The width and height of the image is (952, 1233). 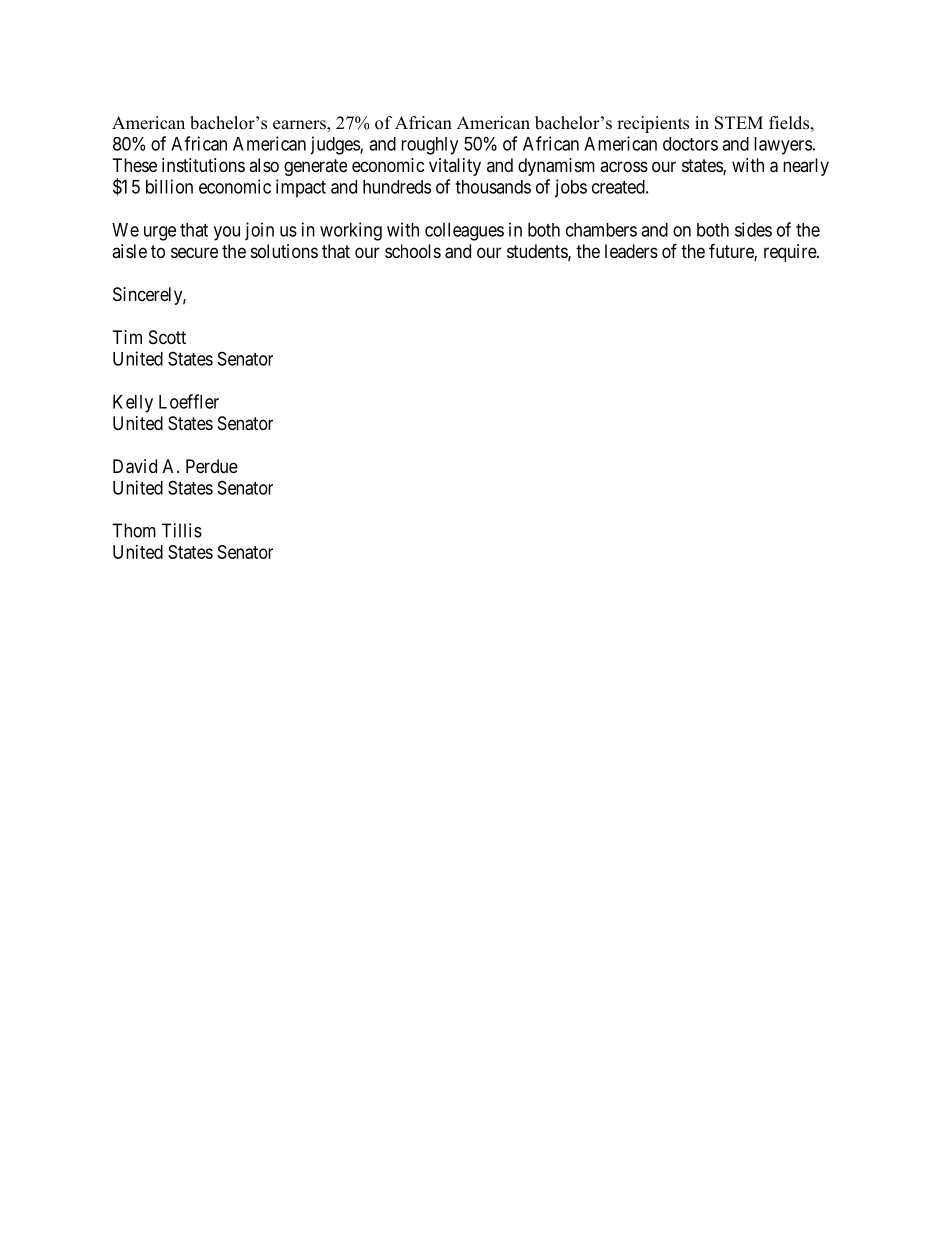 What do you see at coordinates (739, 123) in the image?
I see `STEM` at bounding box center [739, 123].
